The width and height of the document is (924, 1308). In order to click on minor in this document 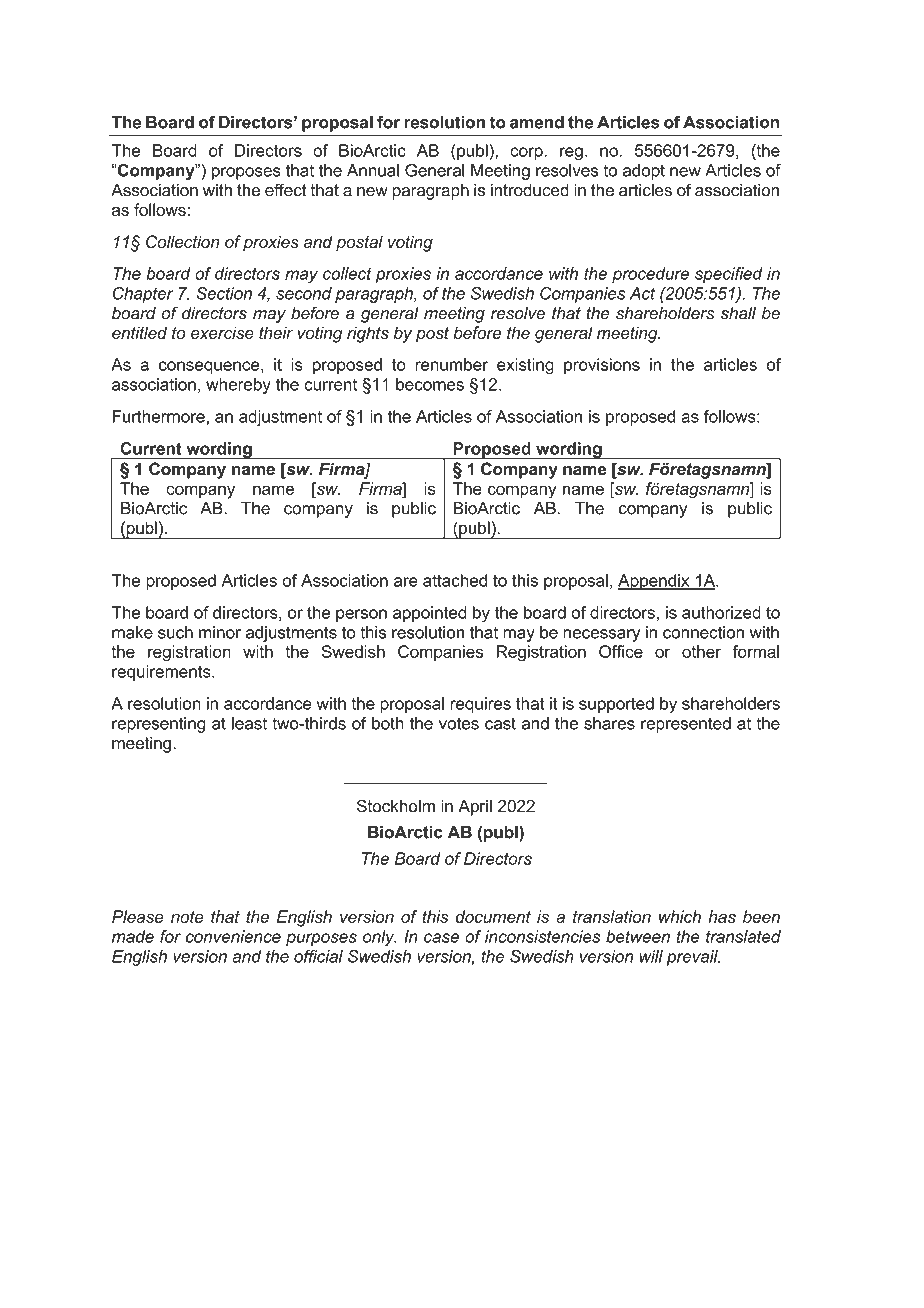, I will do `click(220, 632)`.
